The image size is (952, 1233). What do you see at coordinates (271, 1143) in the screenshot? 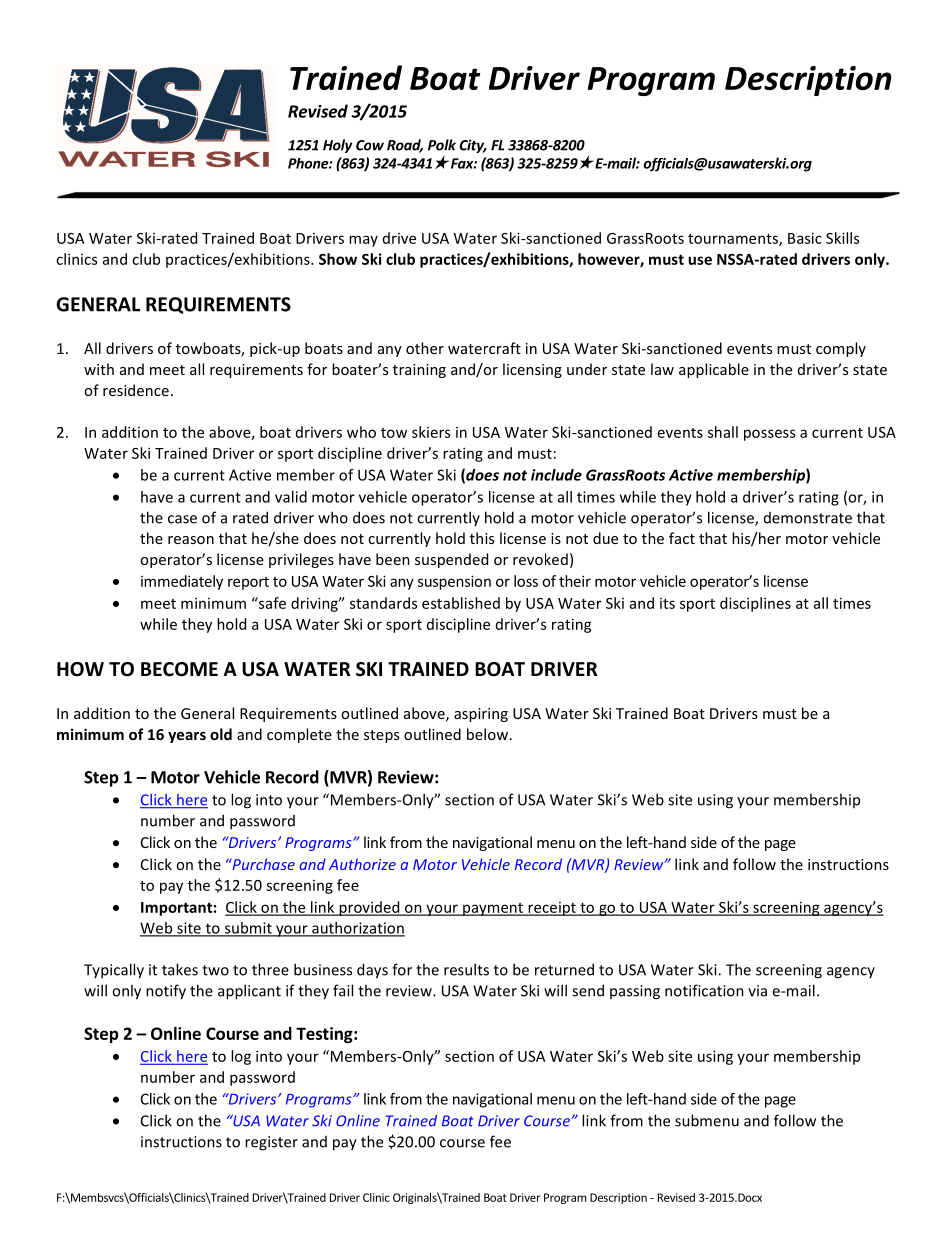
I see `register` at bounding box center [271, 1143].
